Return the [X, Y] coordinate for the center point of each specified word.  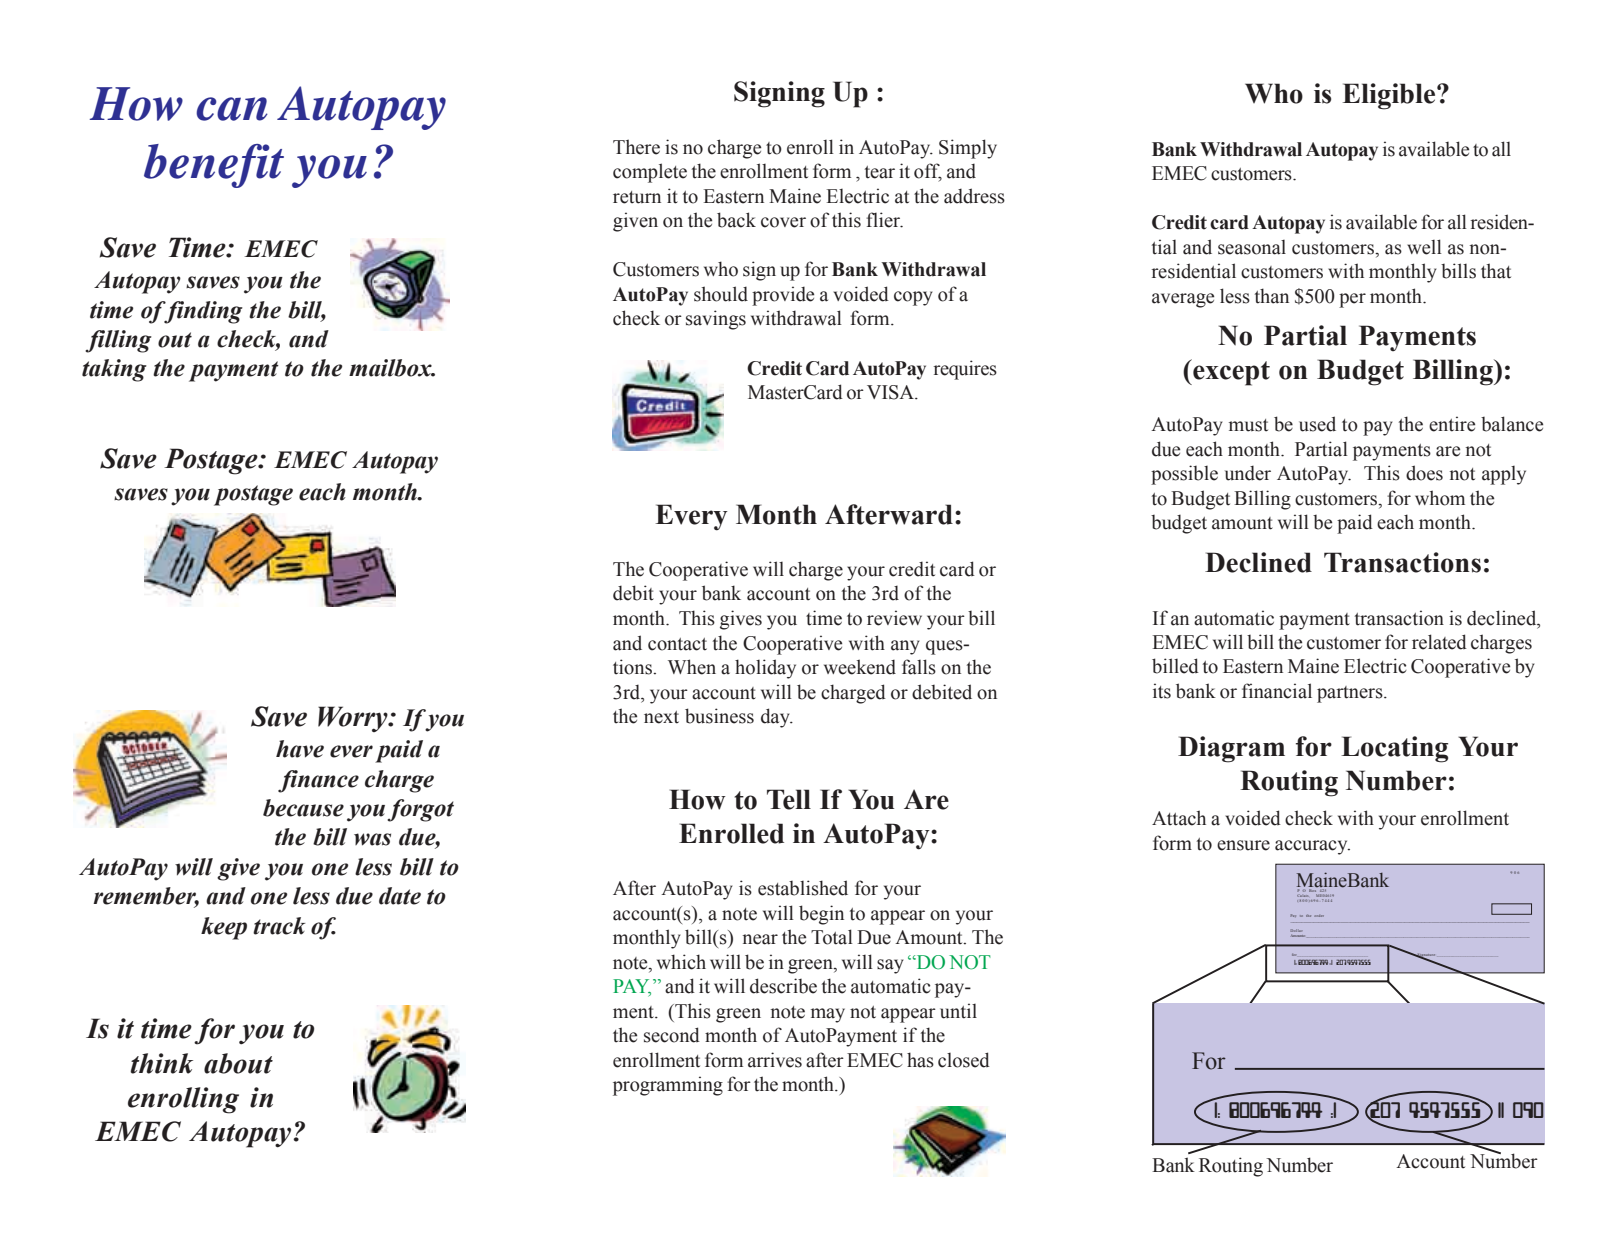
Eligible [1390, 96]
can [232, 109]
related [1439, 642]
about [238, 1063]
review [894, 618]
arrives [775, 1060]
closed [964, 1060]
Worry [354, 719]
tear [880, 172]
